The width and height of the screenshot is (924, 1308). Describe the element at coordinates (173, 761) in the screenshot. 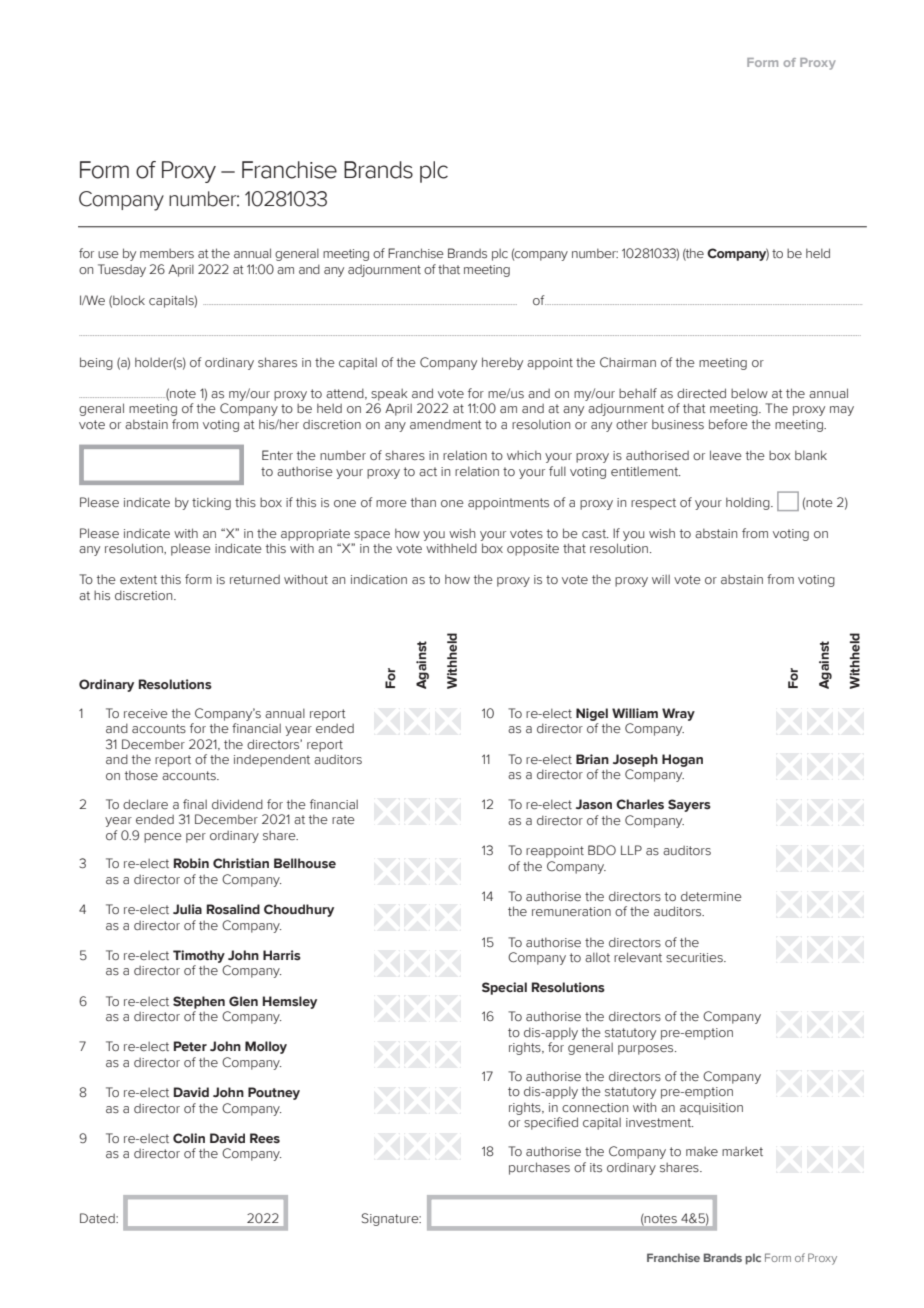

I see `report` at that location.
